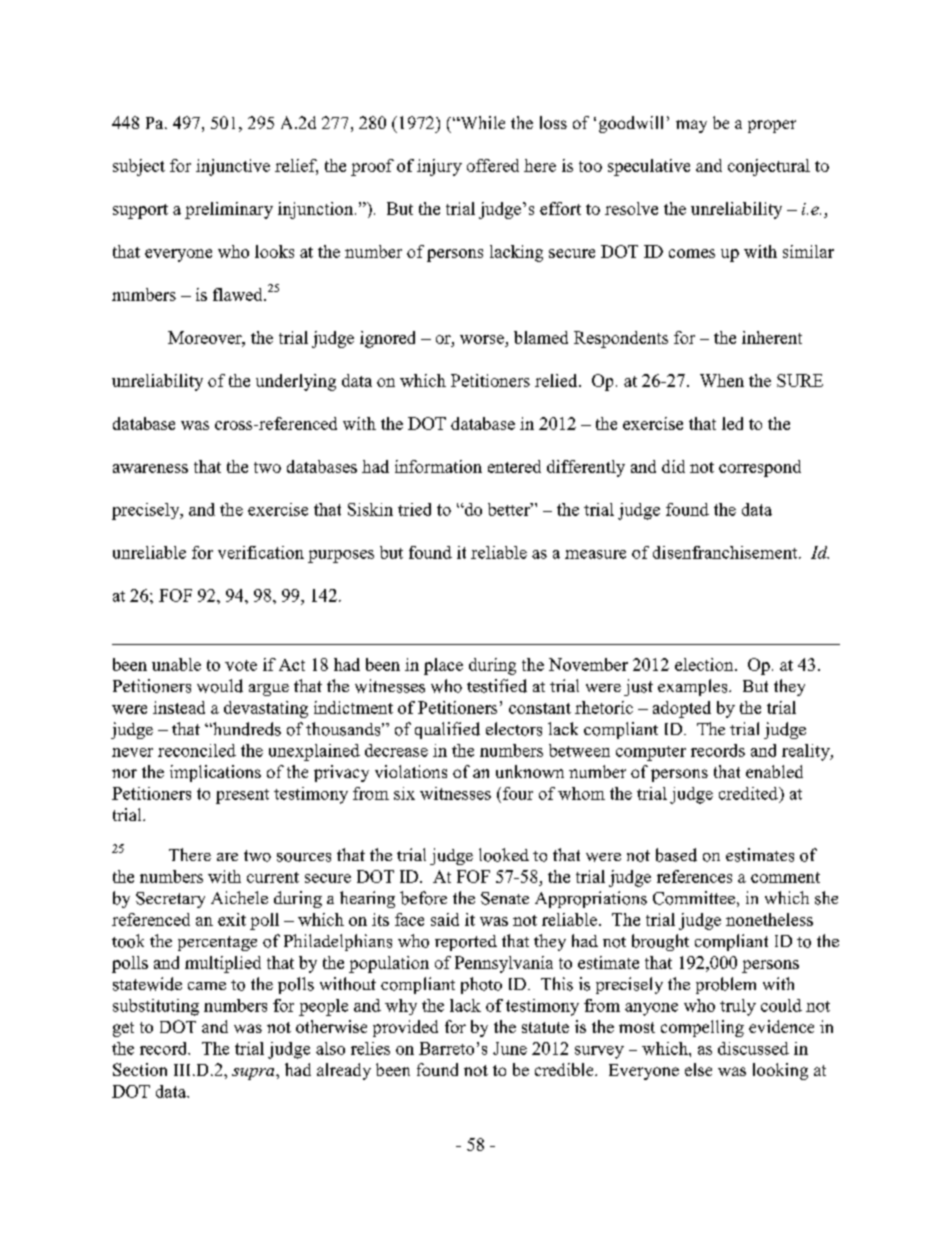  I want to click on underlying, so click(296, 382).
